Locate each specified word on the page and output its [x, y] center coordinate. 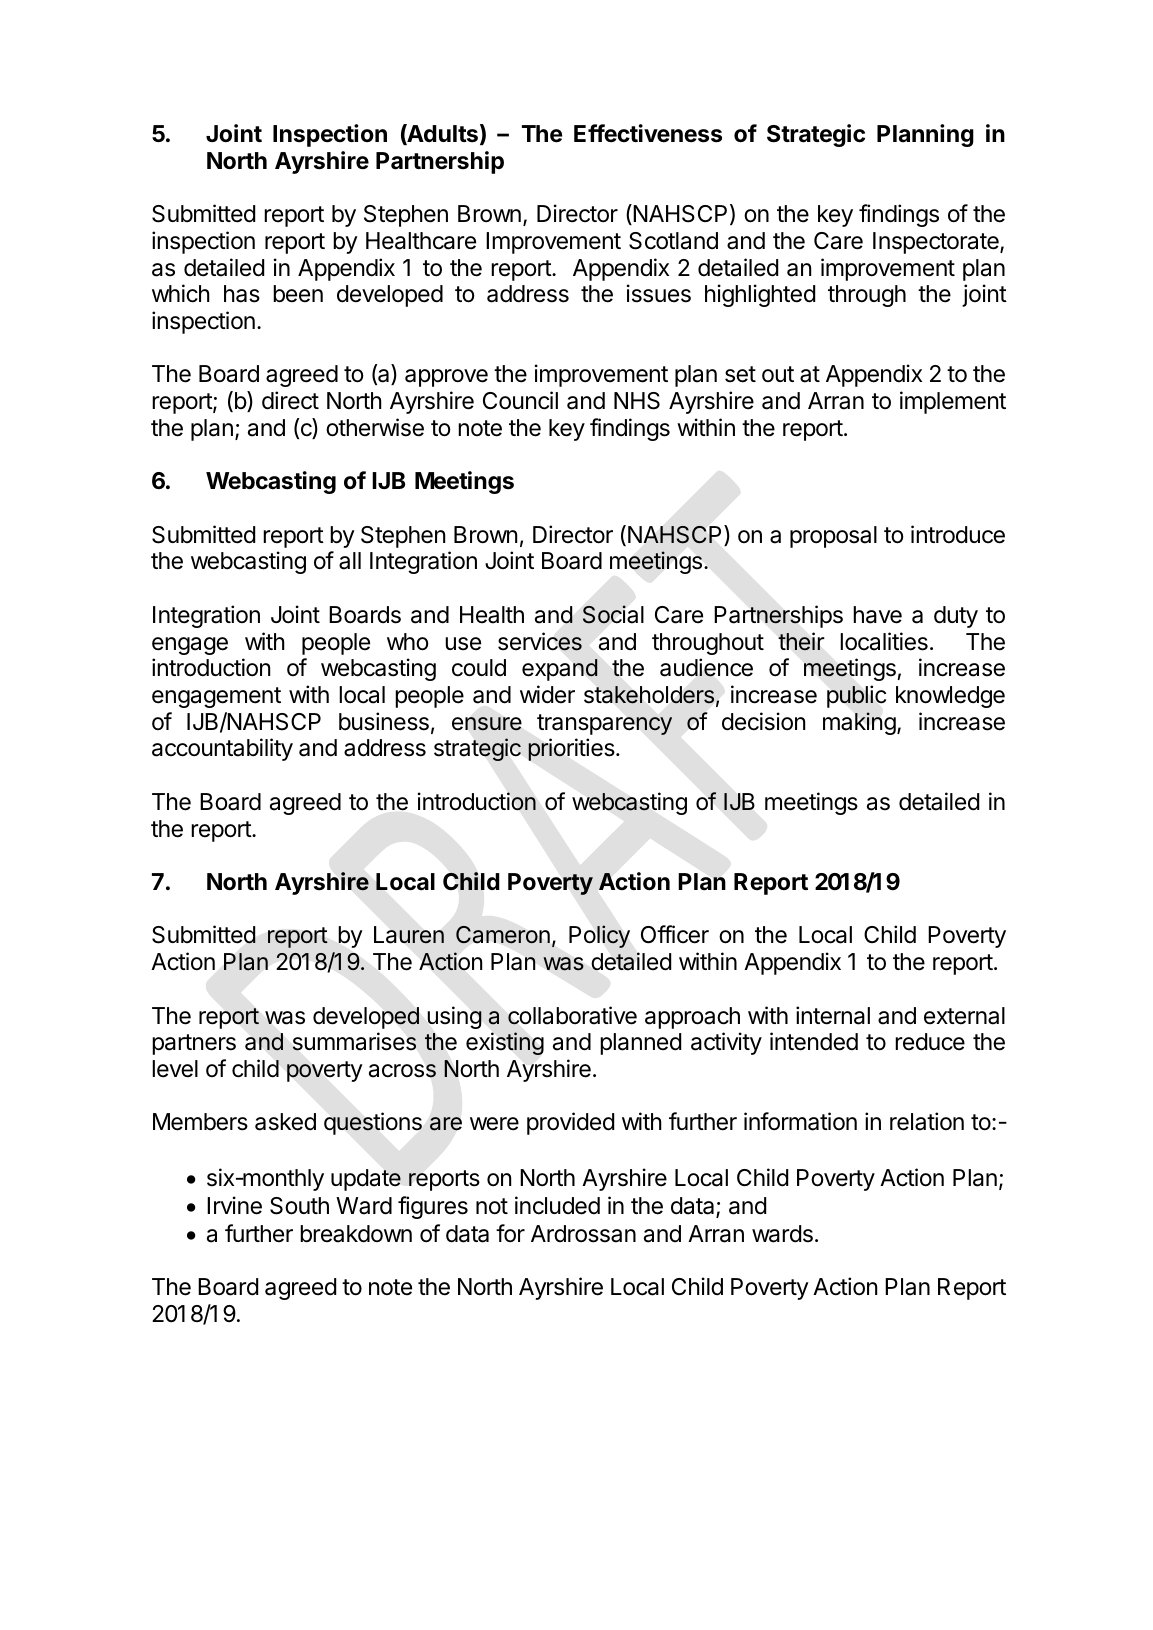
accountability [222, 749]
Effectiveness [648, 133]
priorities [572, 749]
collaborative [572, 1015]
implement [953, 402]
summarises [354, 1041]
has [242, 294]
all [350, 561]
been [298, 294]
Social [613, 614]
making [859, 723]
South [299, 1206]
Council [520, 400]
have [877, 615]
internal [833, 1015]
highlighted [760, 295]
